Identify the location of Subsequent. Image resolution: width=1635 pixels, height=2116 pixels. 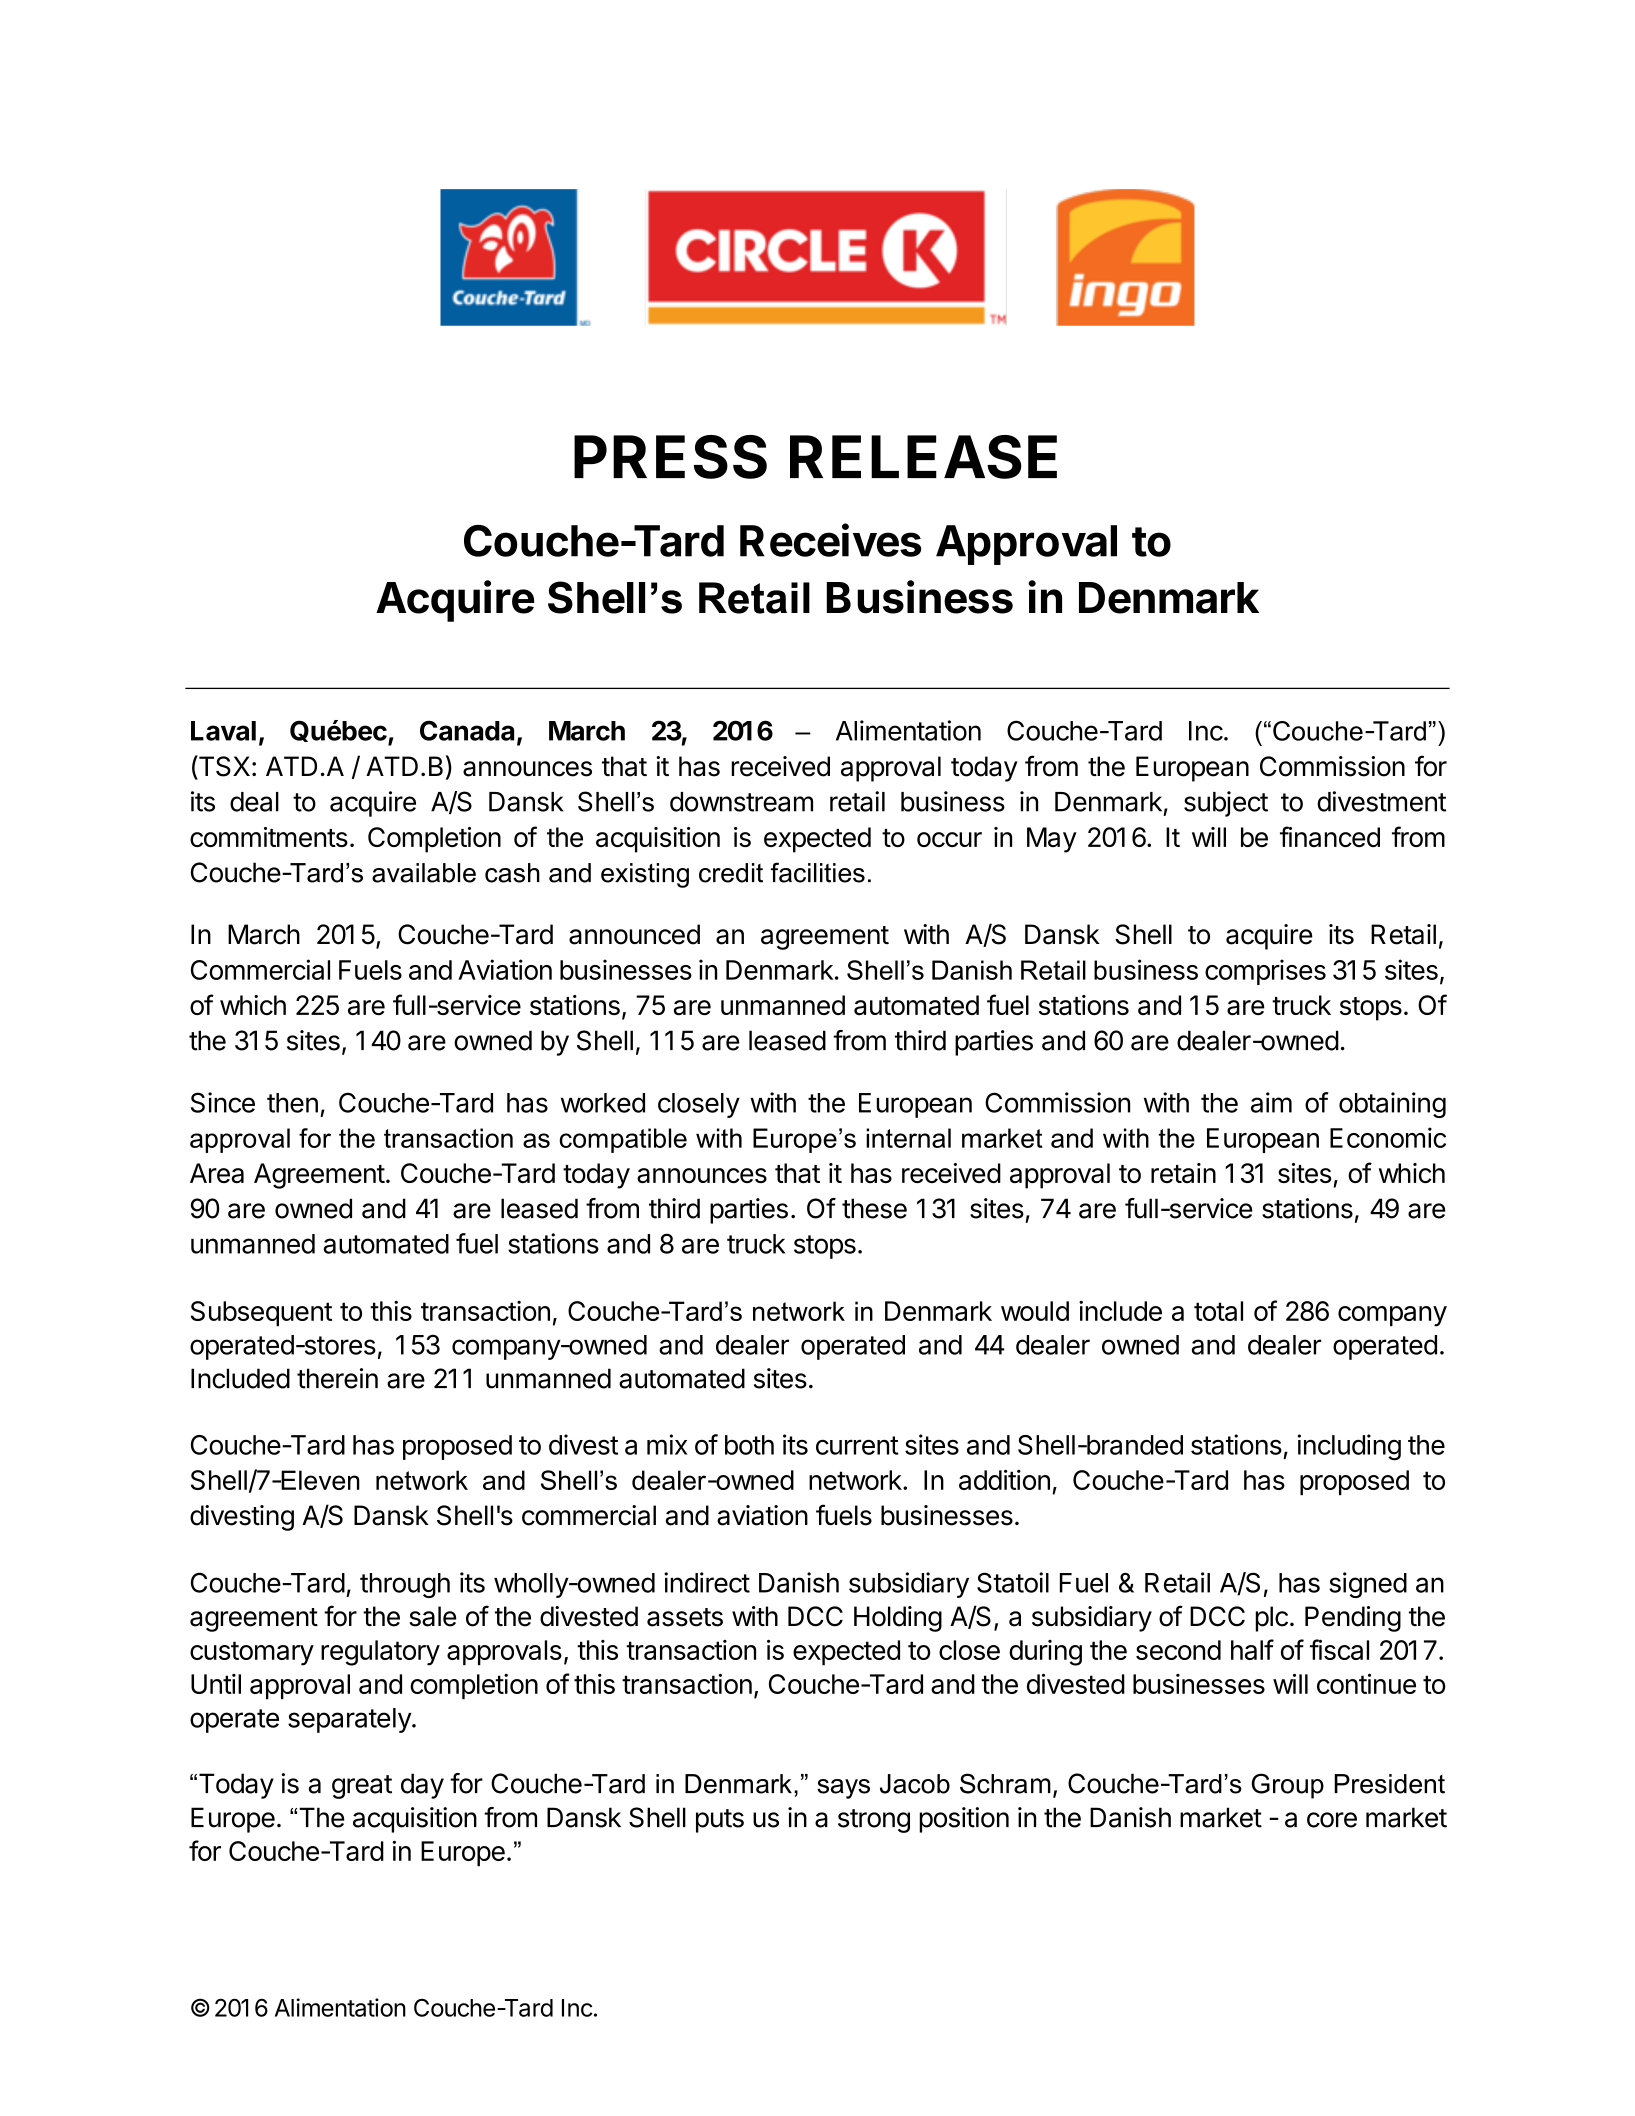
(261, 1313).
